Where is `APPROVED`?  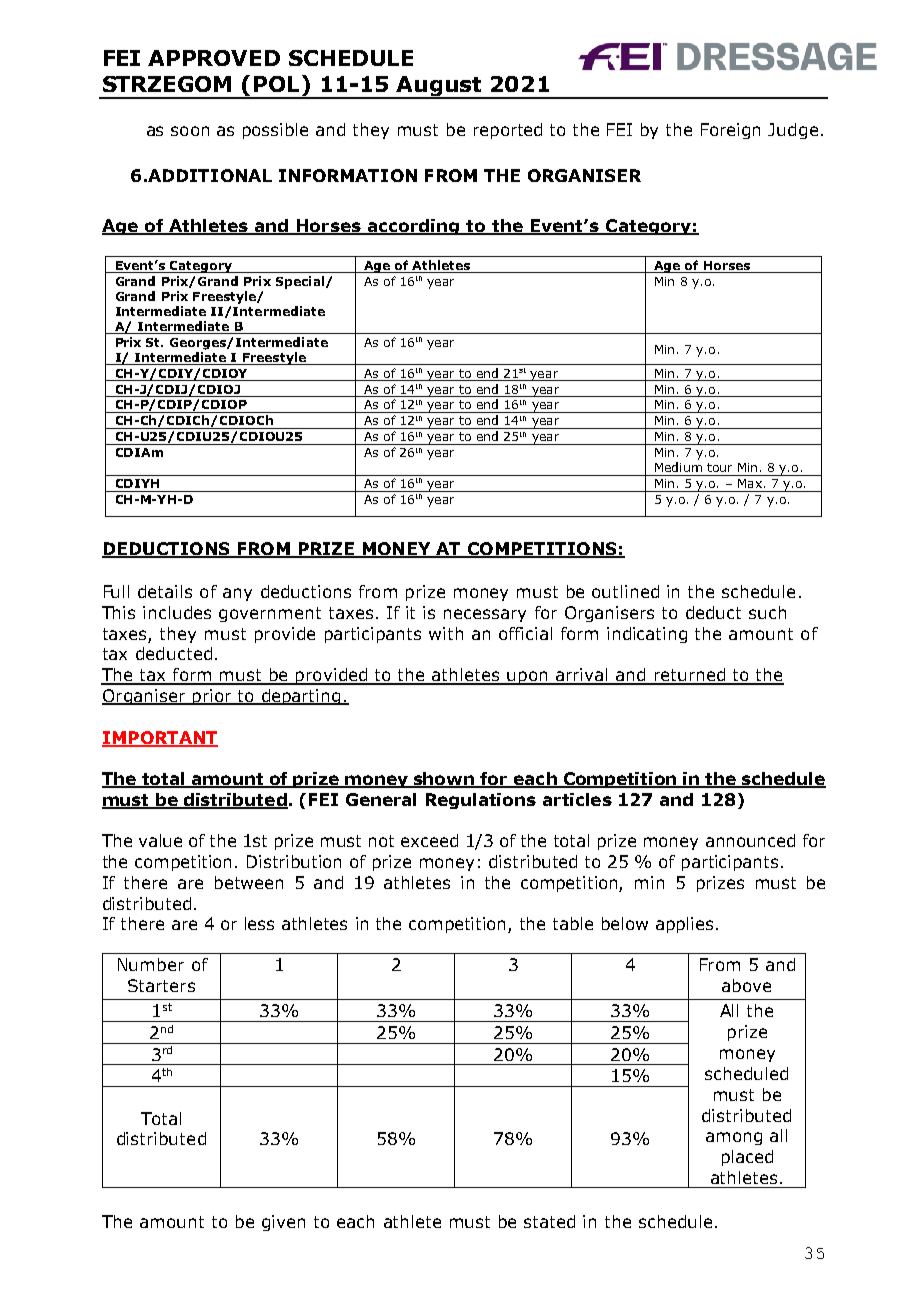
APPROVED is located at coordinates (214, 58).
